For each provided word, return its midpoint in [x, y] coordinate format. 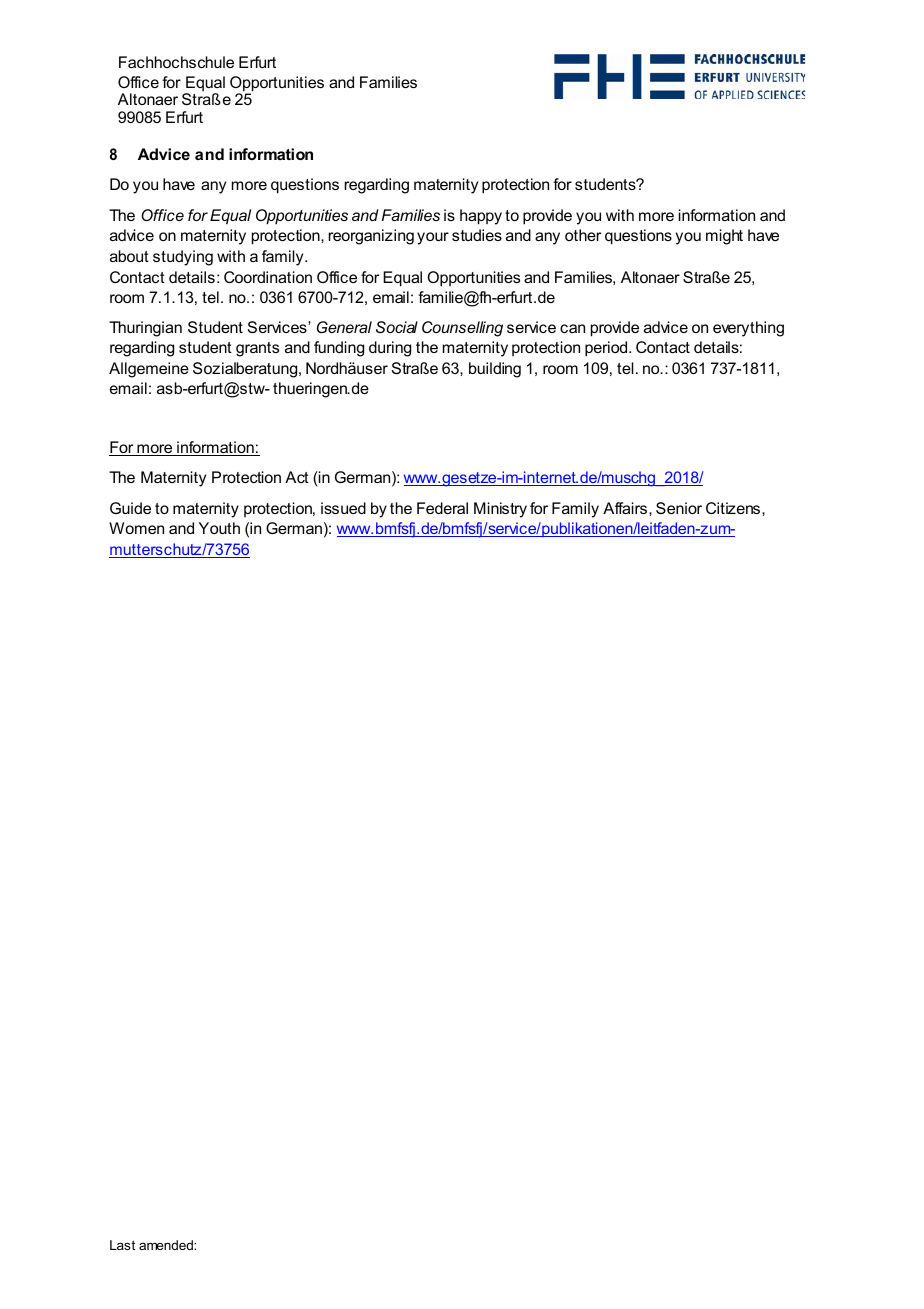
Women [136, 528]
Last [122, 1245]
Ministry [500, 510]
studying [183, 258]
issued [343, 508]
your [433, 238]
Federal [442, 508]
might [724, 237]
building [495, 370]
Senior [679, 508]
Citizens [733, 508]
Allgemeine [149, 370]
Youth [219, 528]
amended [167, 1245]
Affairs [626, 508]
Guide [130, 508]
